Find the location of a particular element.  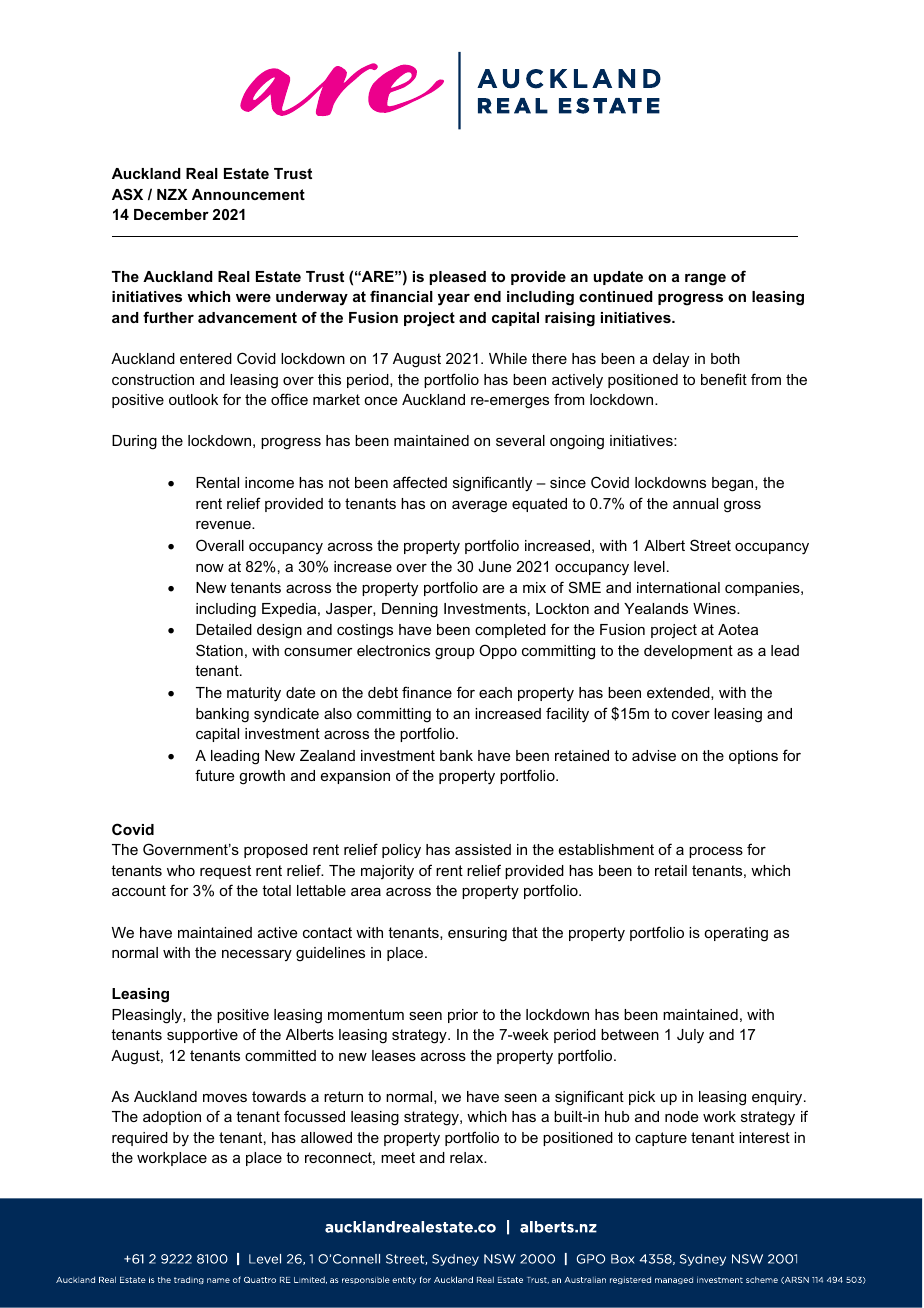

average is located at coordinates (479, 507).
